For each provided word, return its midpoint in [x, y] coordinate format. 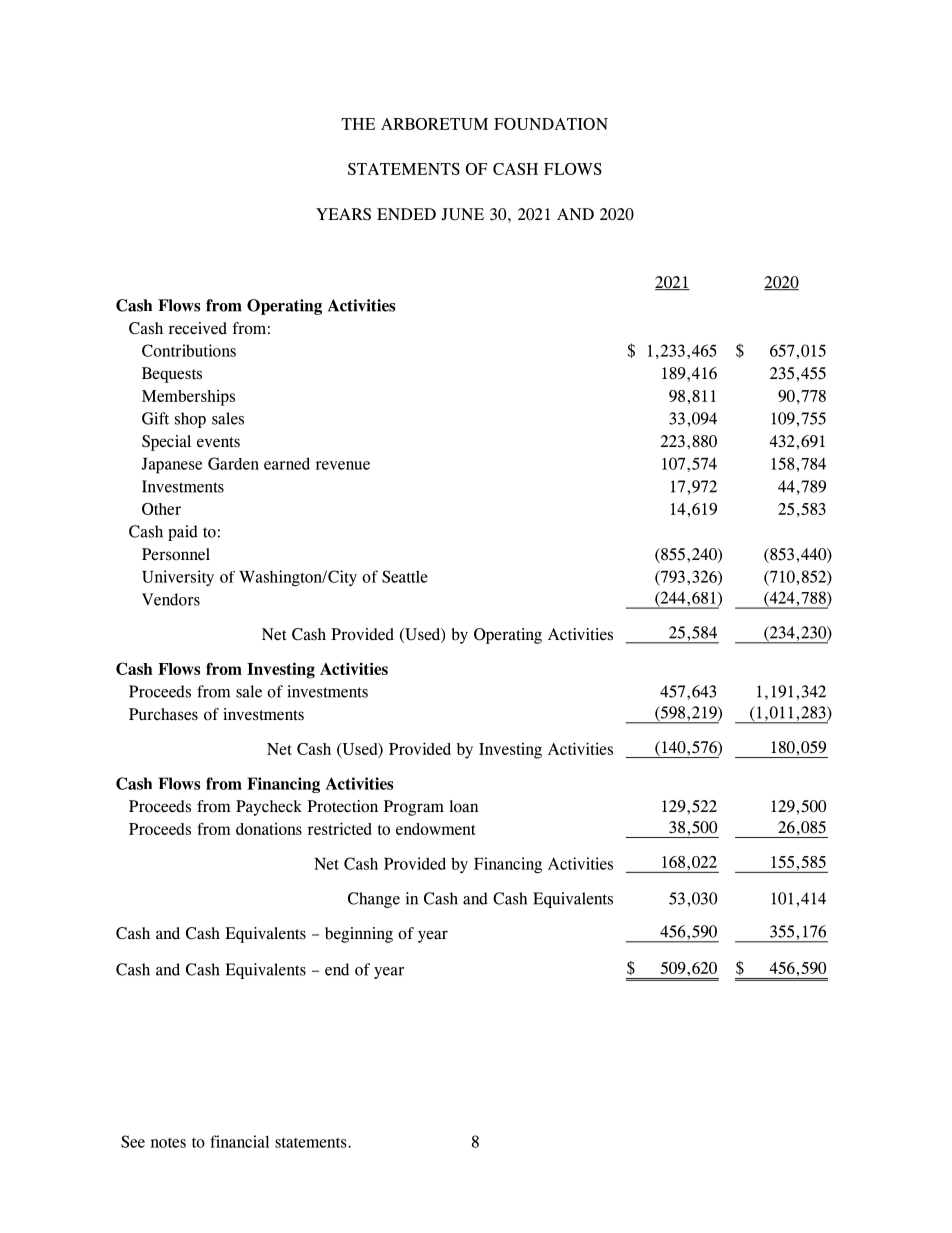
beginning [359, 935]
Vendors [171, 599]
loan [464, 806]
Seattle [405, 576]
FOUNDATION [551, 124]
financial [239, 1141]
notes [168, 1143]
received [198, 328]
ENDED [406, 214]
